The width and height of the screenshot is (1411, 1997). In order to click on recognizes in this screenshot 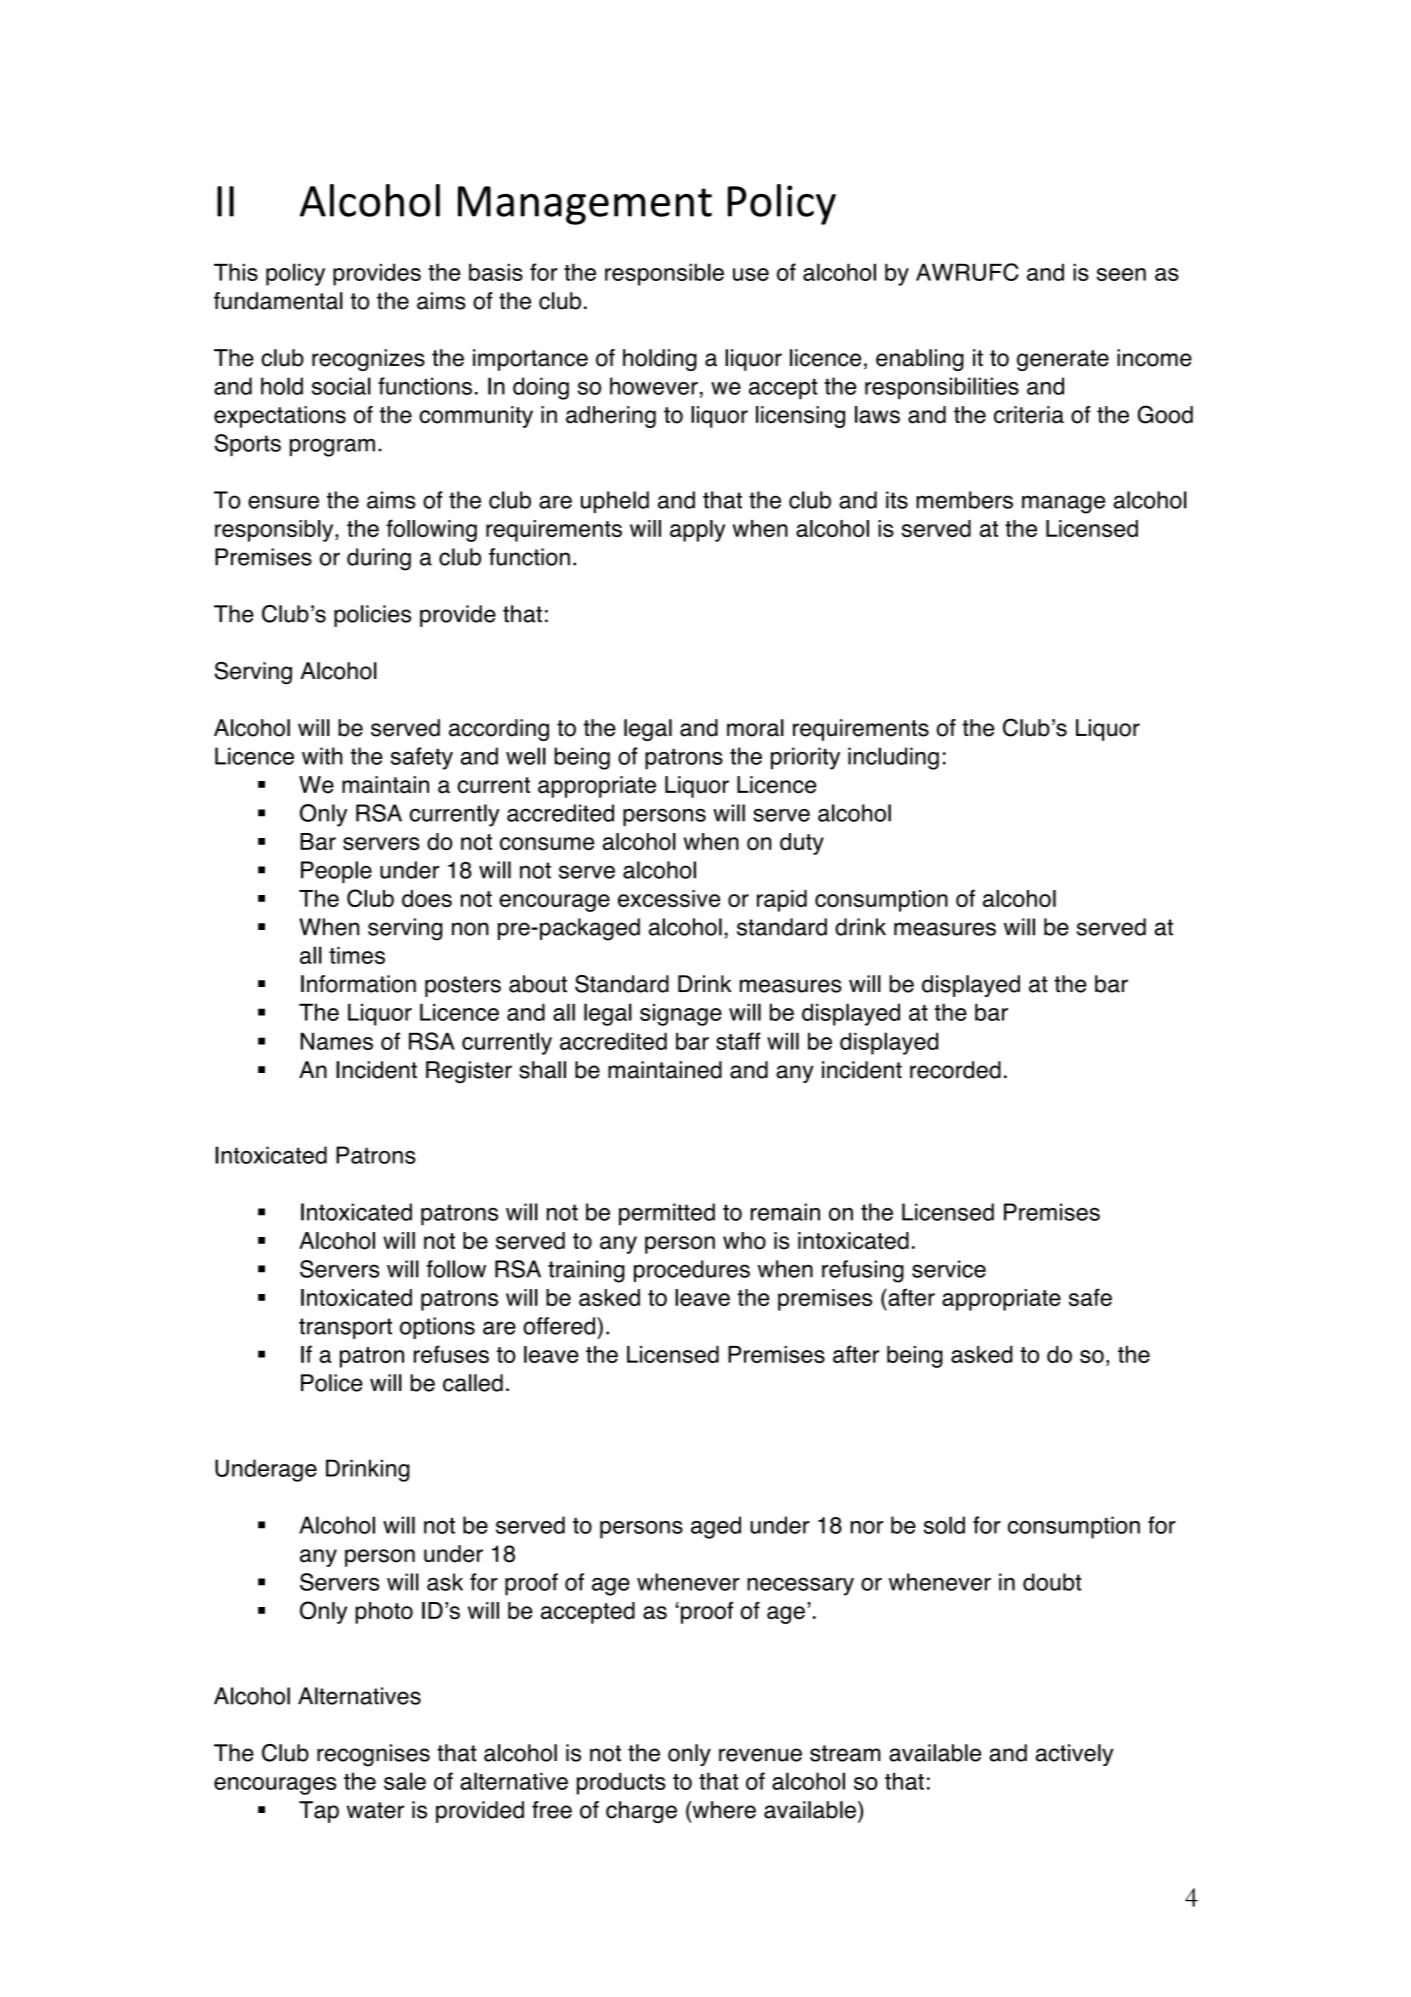, I will do `click(368, 360)`.
